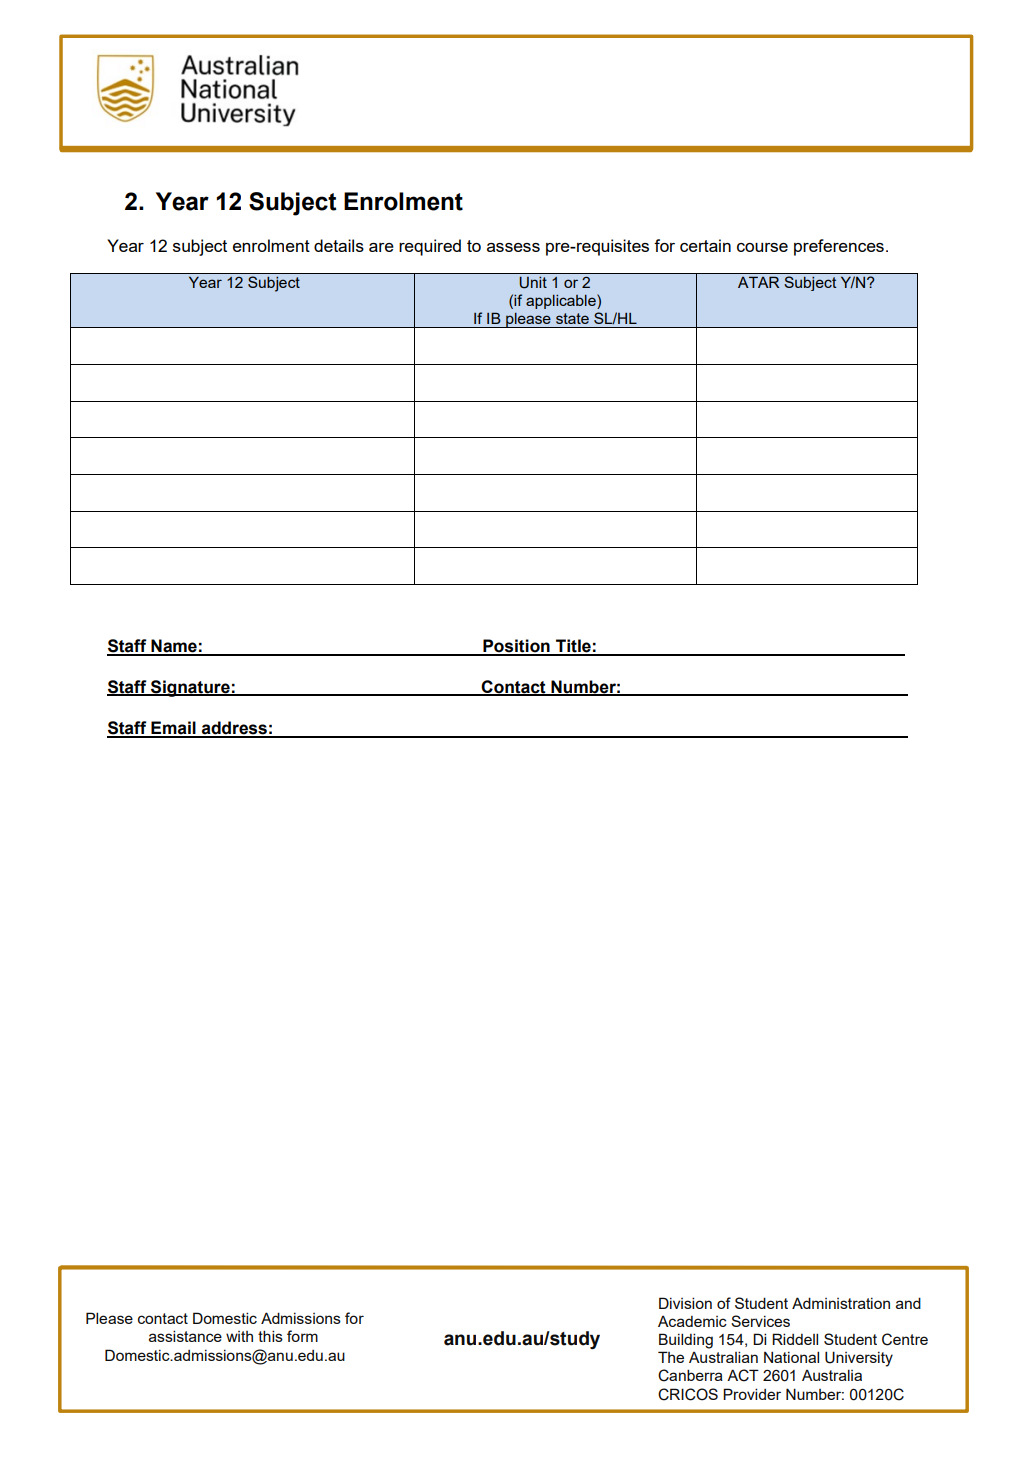 This screenshot has height=1458, width=1031. I want to click on details, so click(339, 245).
